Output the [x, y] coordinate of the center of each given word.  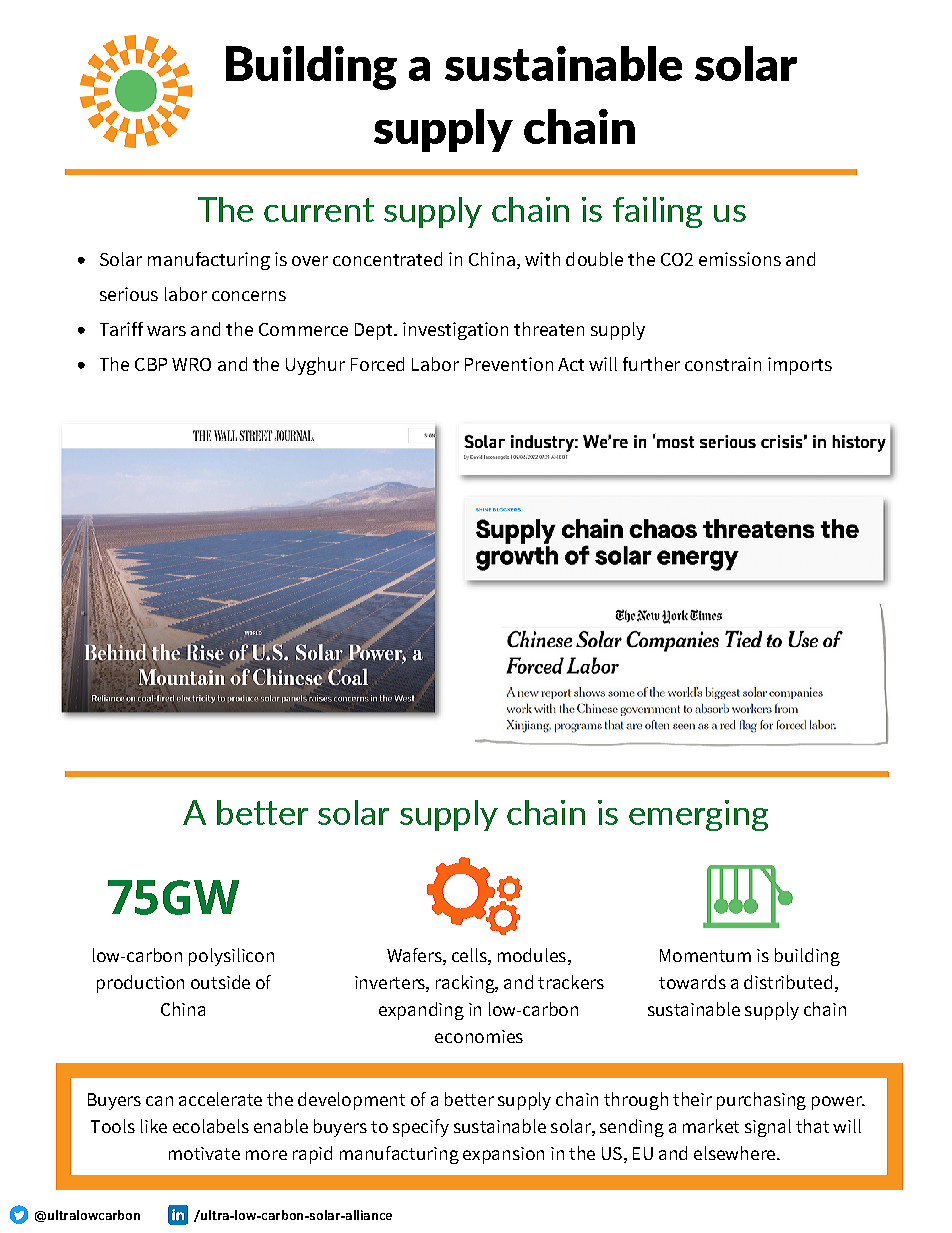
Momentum [705, 955]
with [542, 259]
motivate [204, 1153]
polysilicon [231, 957]
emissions [740, 259]
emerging [698, 815]
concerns [249, 296]
